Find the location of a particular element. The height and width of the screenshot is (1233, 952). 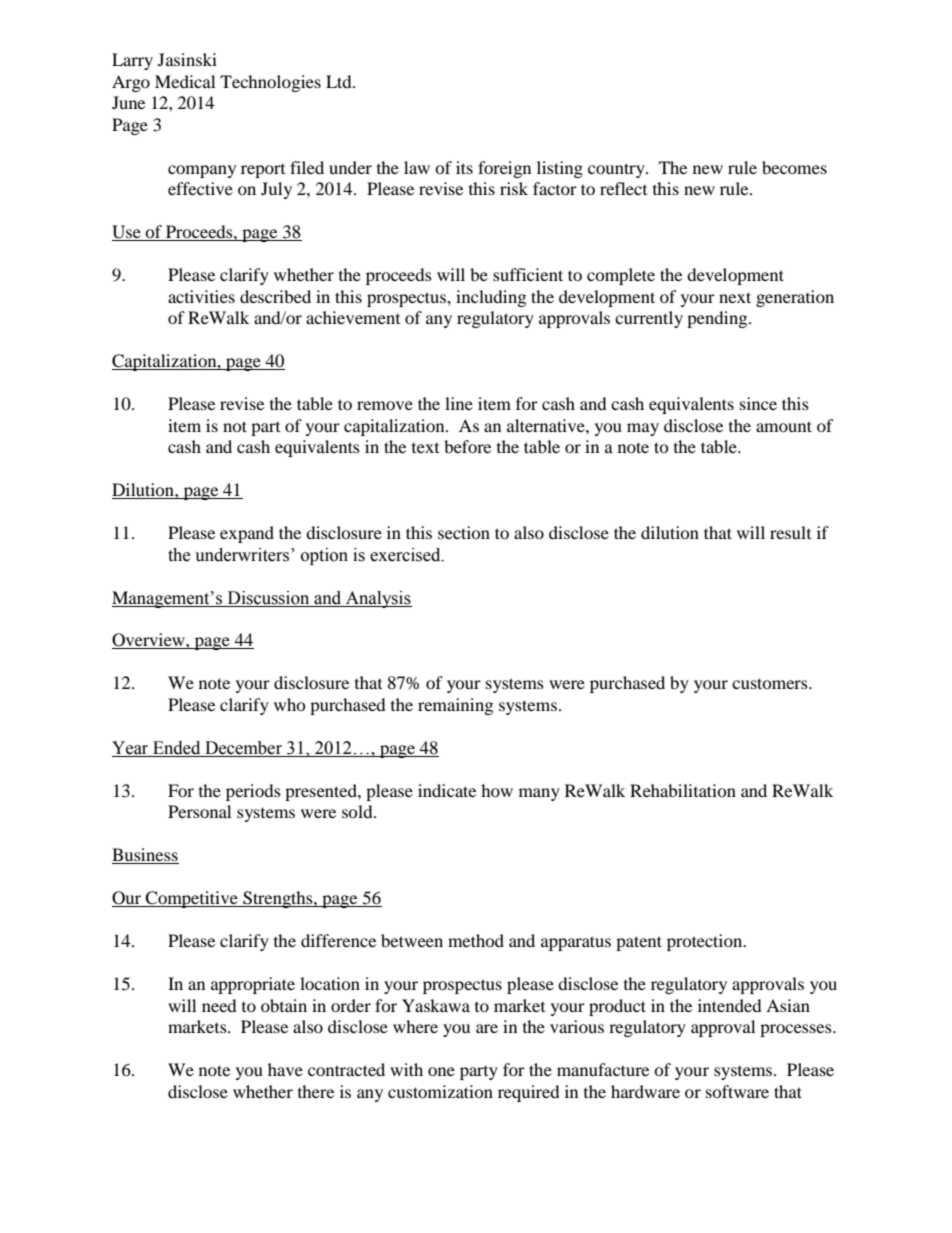

since is located at coordinates (758, 403).
